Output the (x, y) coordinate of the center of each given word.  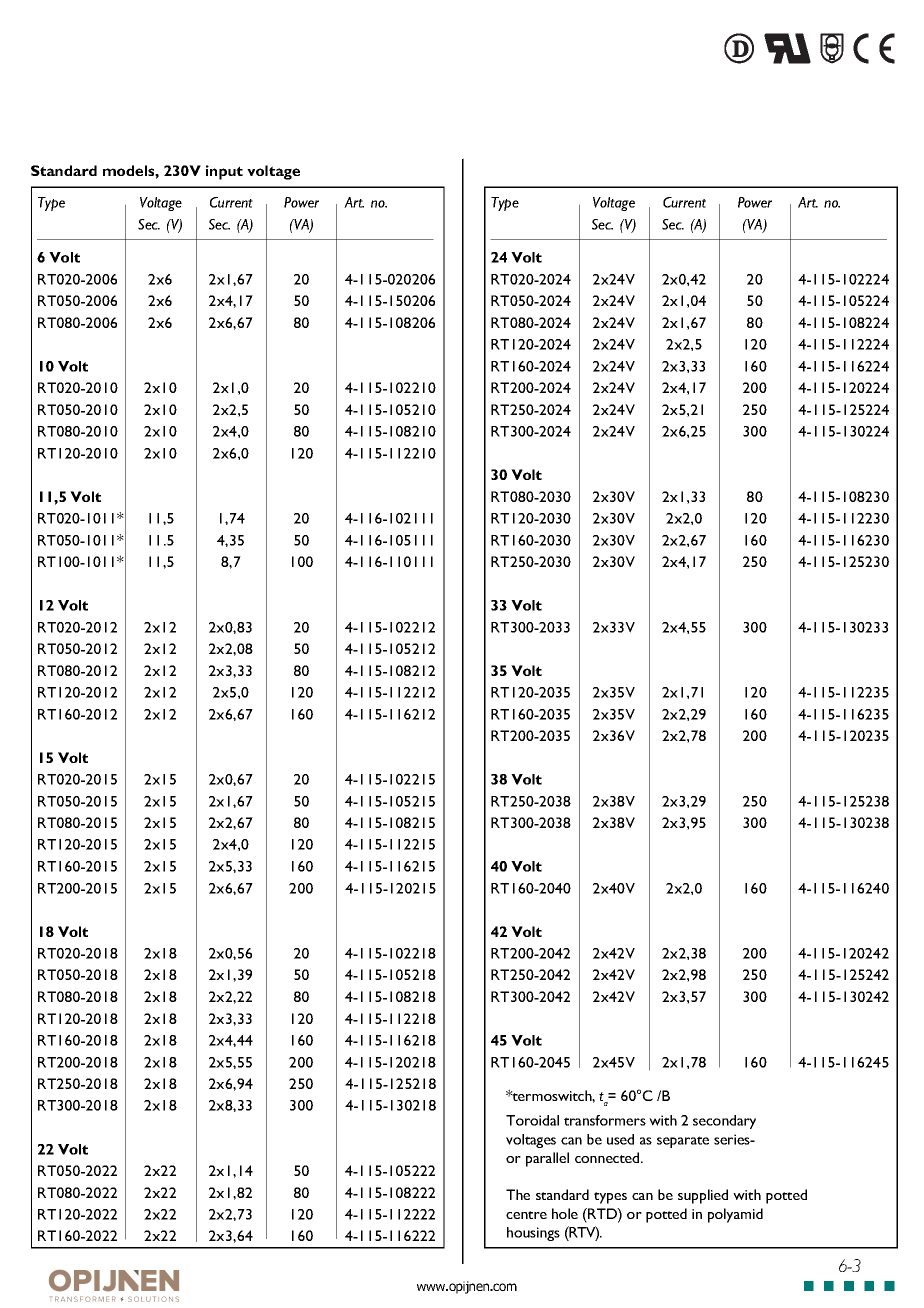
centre (526, 1215)
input (224, 172)
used (620, 1139)
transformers (605, 1120)
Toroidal (532, 1120)
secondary (724, 1122)
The (518, 1194)
